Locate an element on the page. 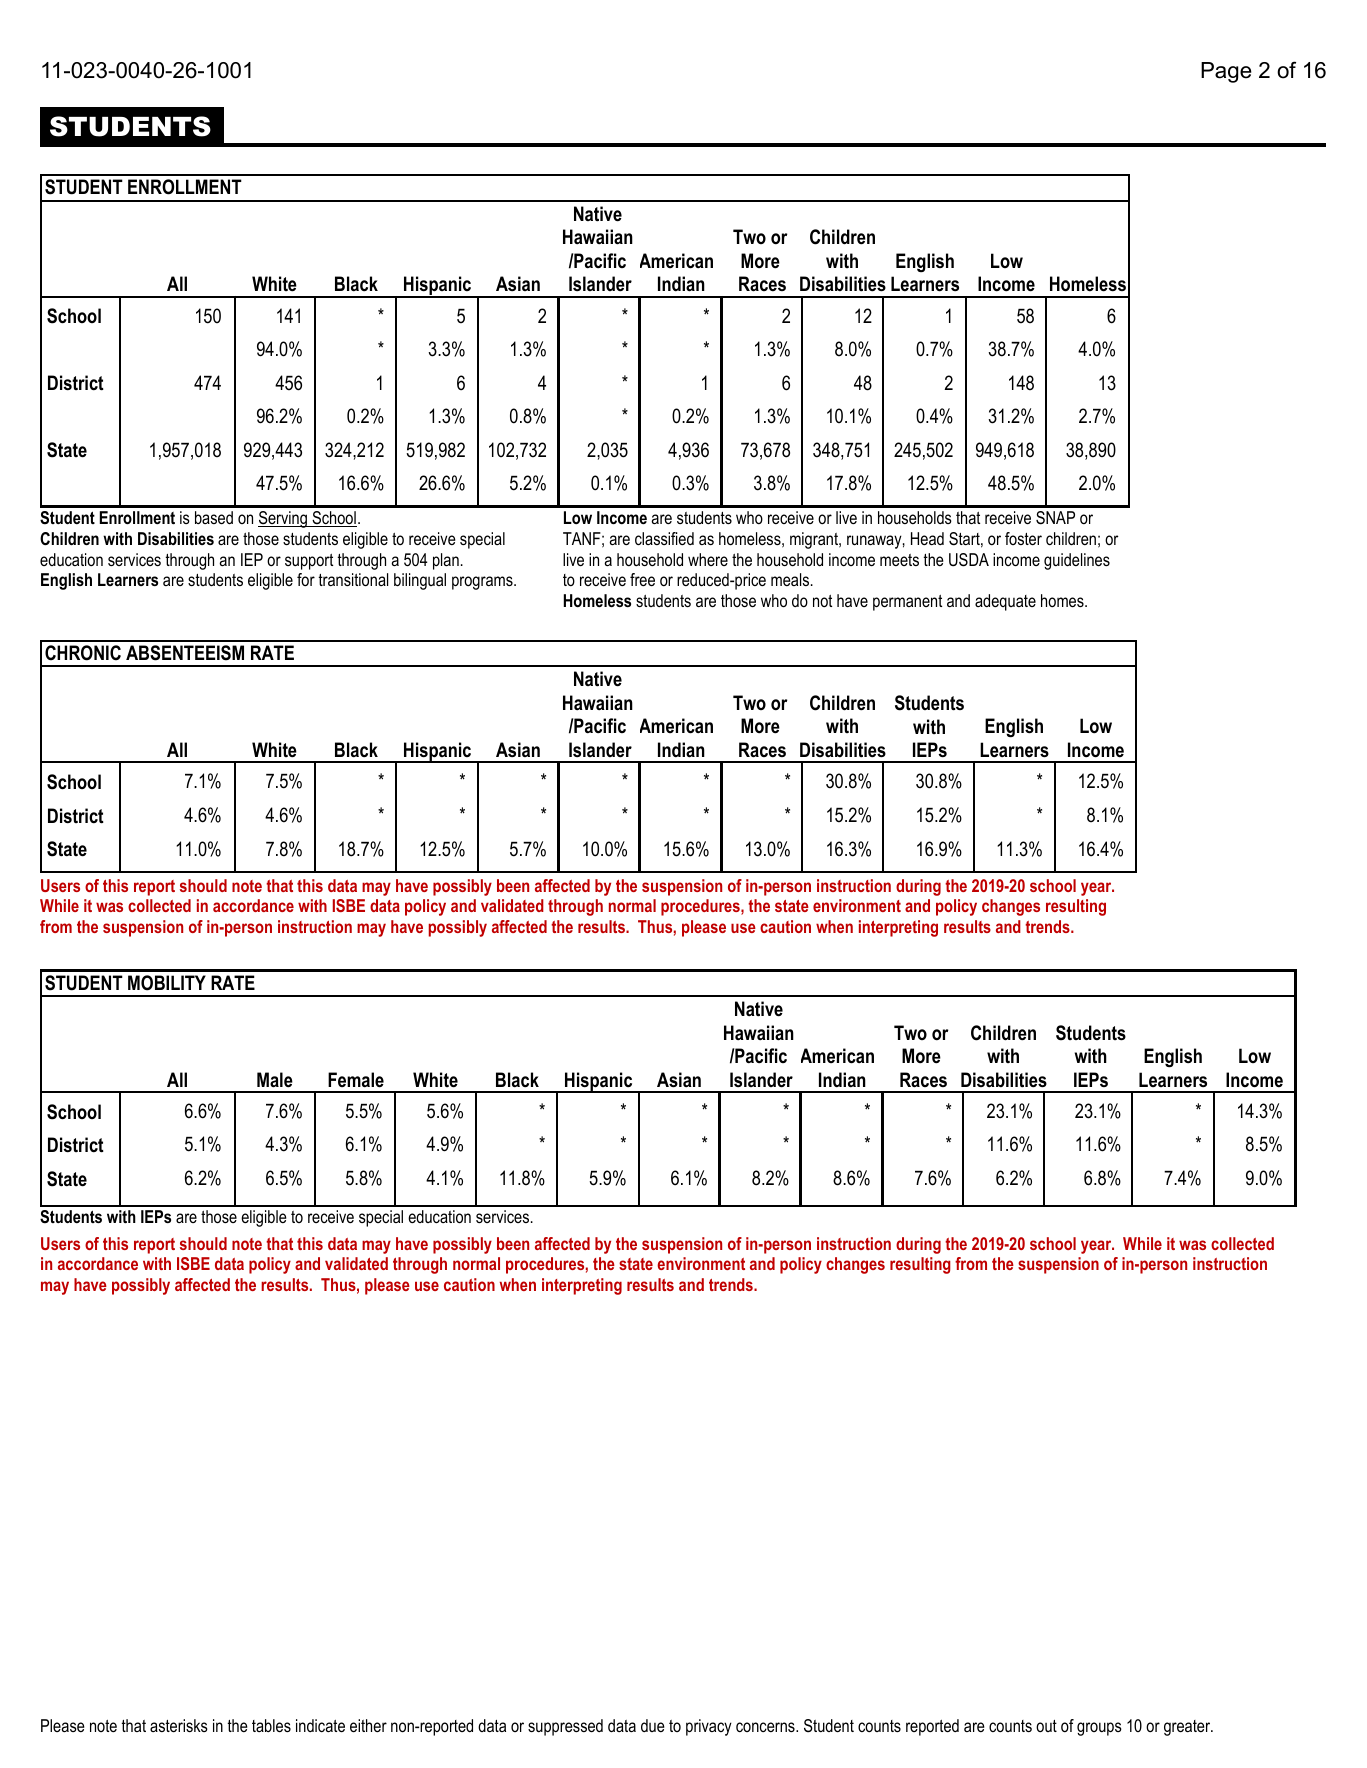  free is located at coordinates (642, 579).
